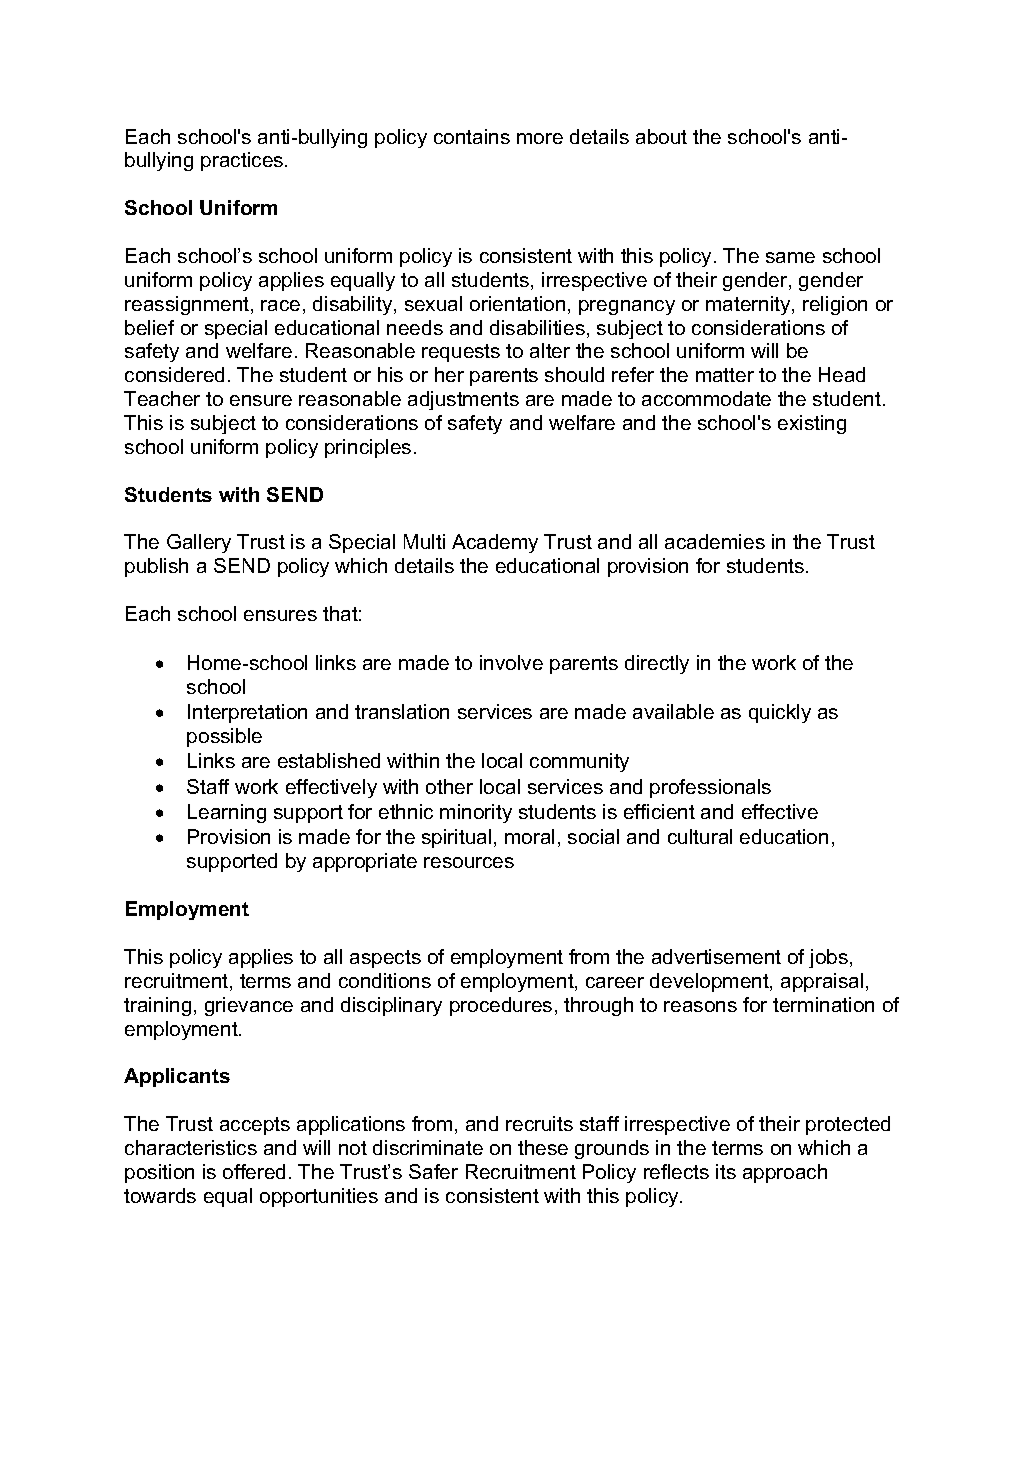  Describe the element at coordinates (174, 374) in the screenshot. I see `considered` at that location.
